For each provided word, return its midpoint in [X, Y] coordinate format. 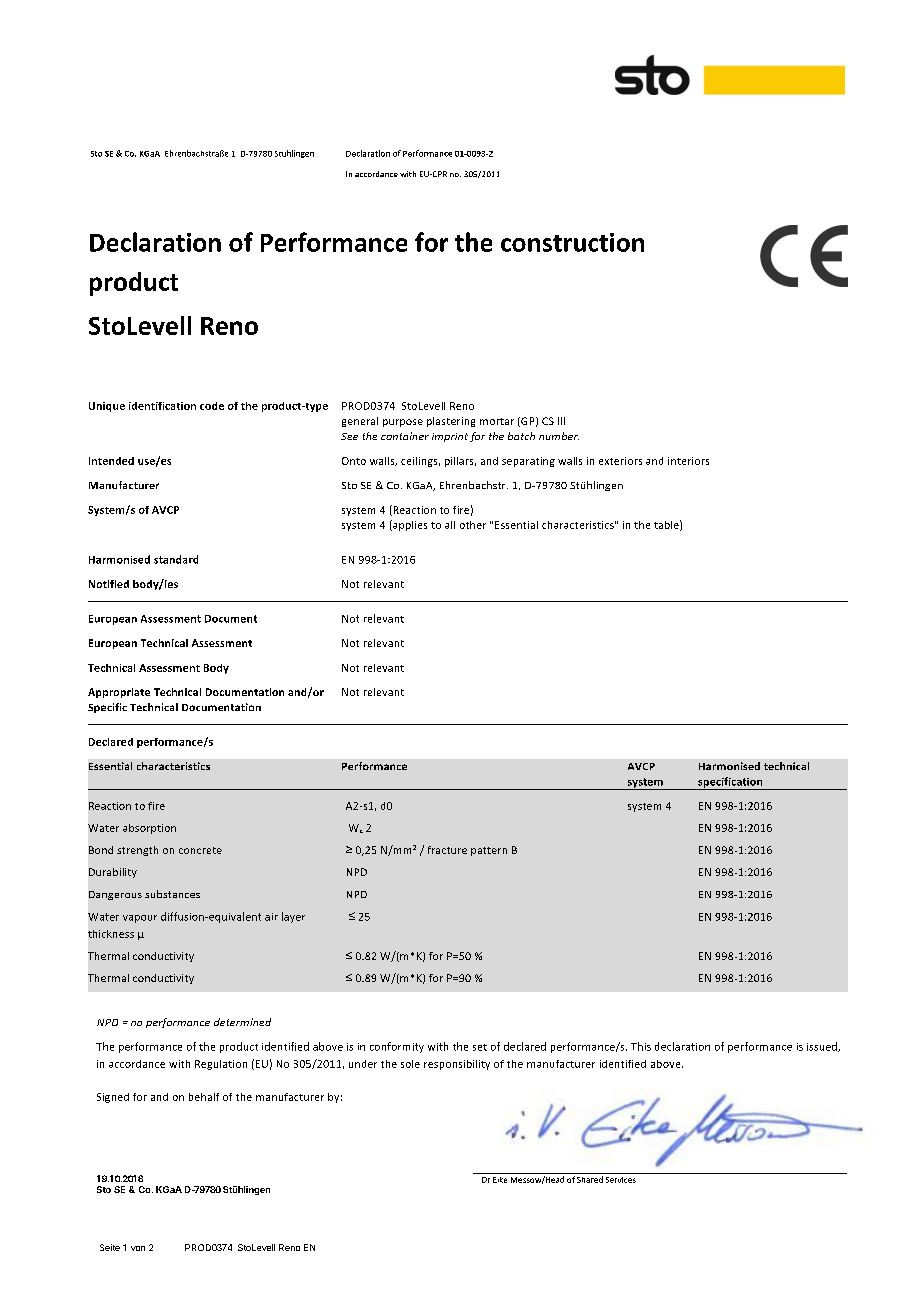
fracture [447, 850]
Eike [500, 1180]
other [473, 525]
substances [172, 894]
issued [823, 1047]
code [212, 406]
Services [621, 1180]
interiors [688, 461]
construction [572, 242]
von [138, 1248]
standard [176, 559]
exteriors [620, 461]
